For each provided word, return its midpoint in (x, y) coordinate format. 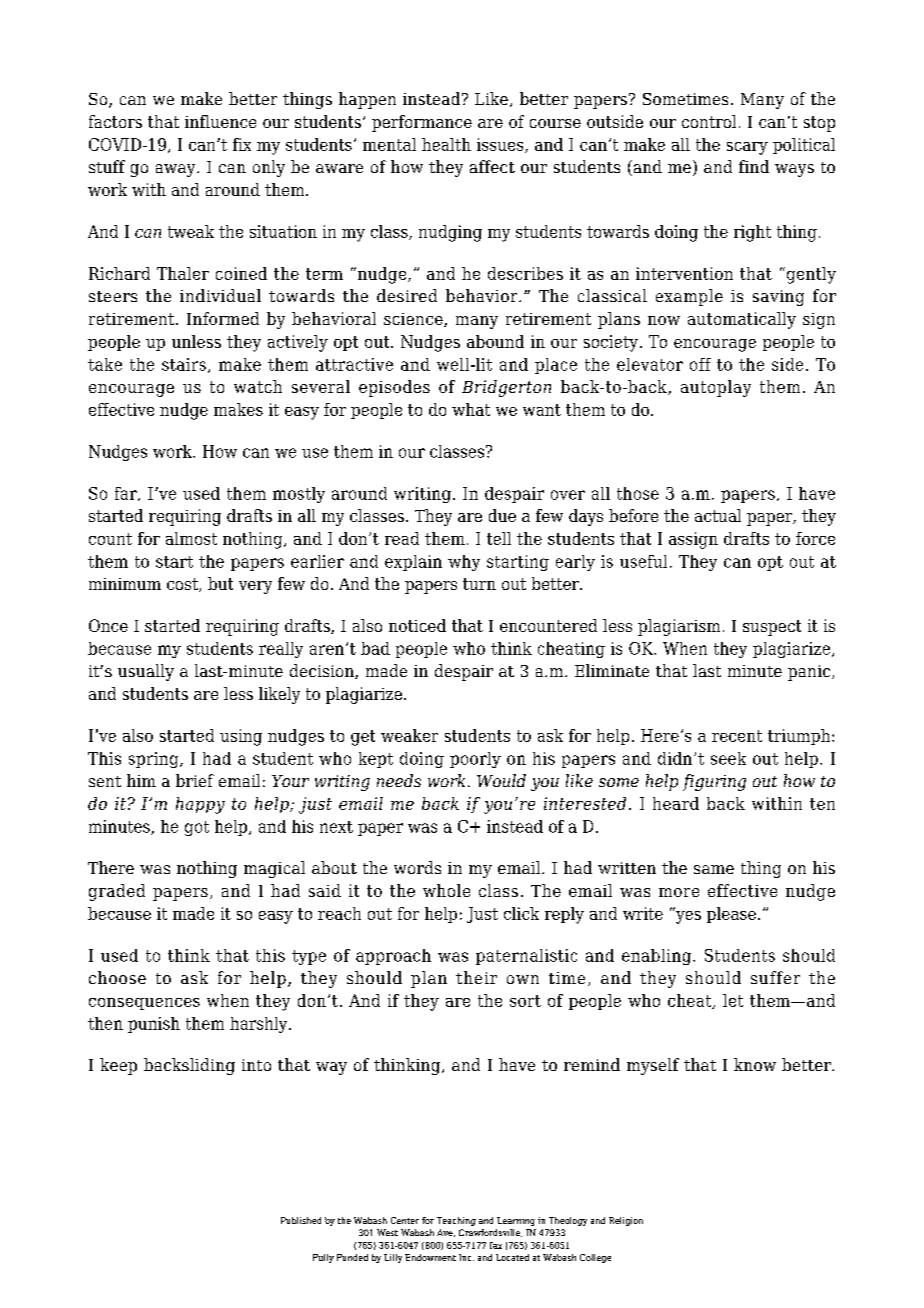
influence (220, 121)
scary (747, 148)
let (733, 1000)
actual (718, 515)
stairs (184, 364)
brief (195, 780)
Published (301, 1220)
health (446, 144)
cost (183, 585)
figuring (714, 782)
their (476, 977)
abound (495, 341)
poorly (475, 760)
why (464, 563)
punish (154, 1025)
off (700, 364)
